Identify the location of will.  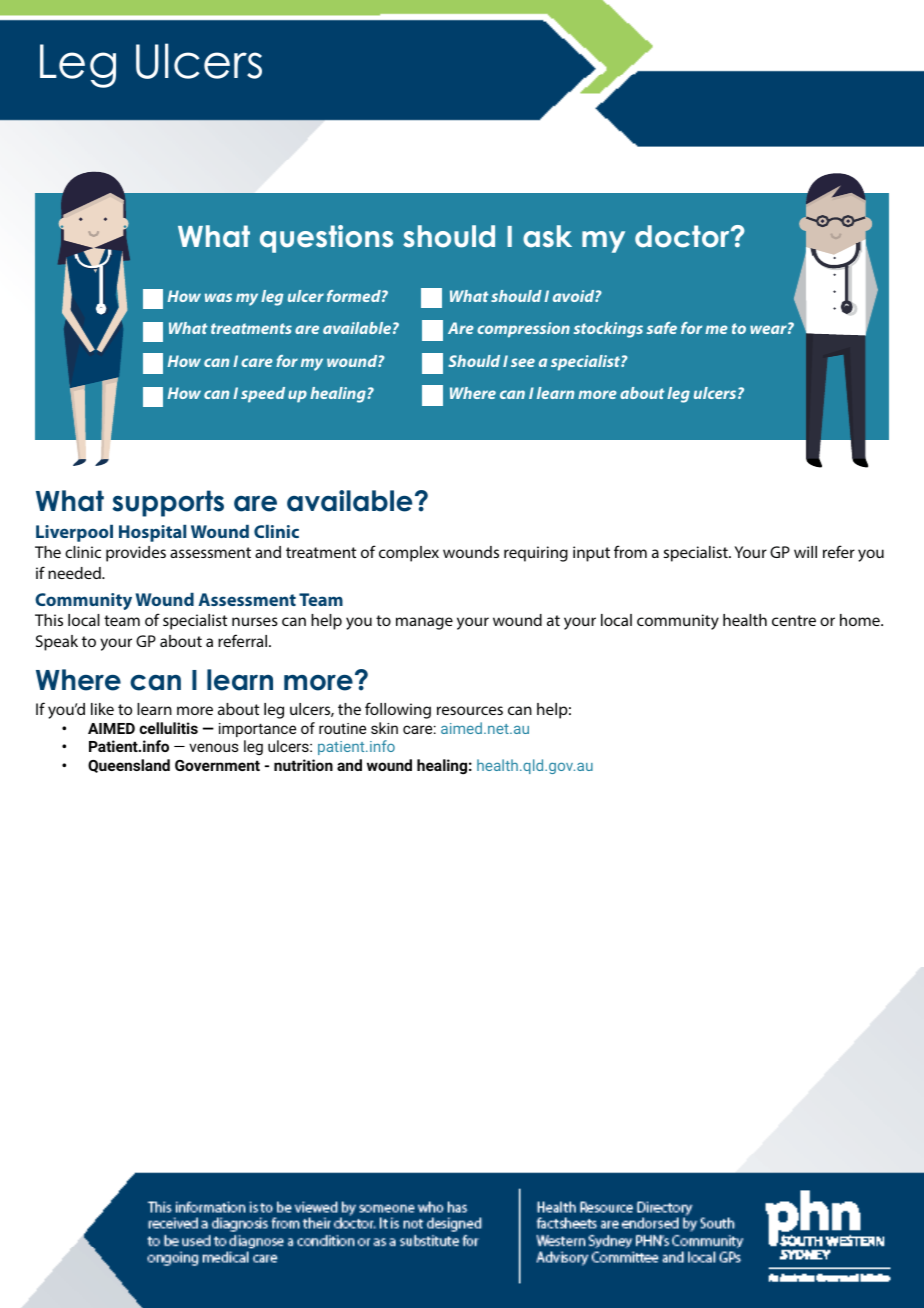
(805, 552).
